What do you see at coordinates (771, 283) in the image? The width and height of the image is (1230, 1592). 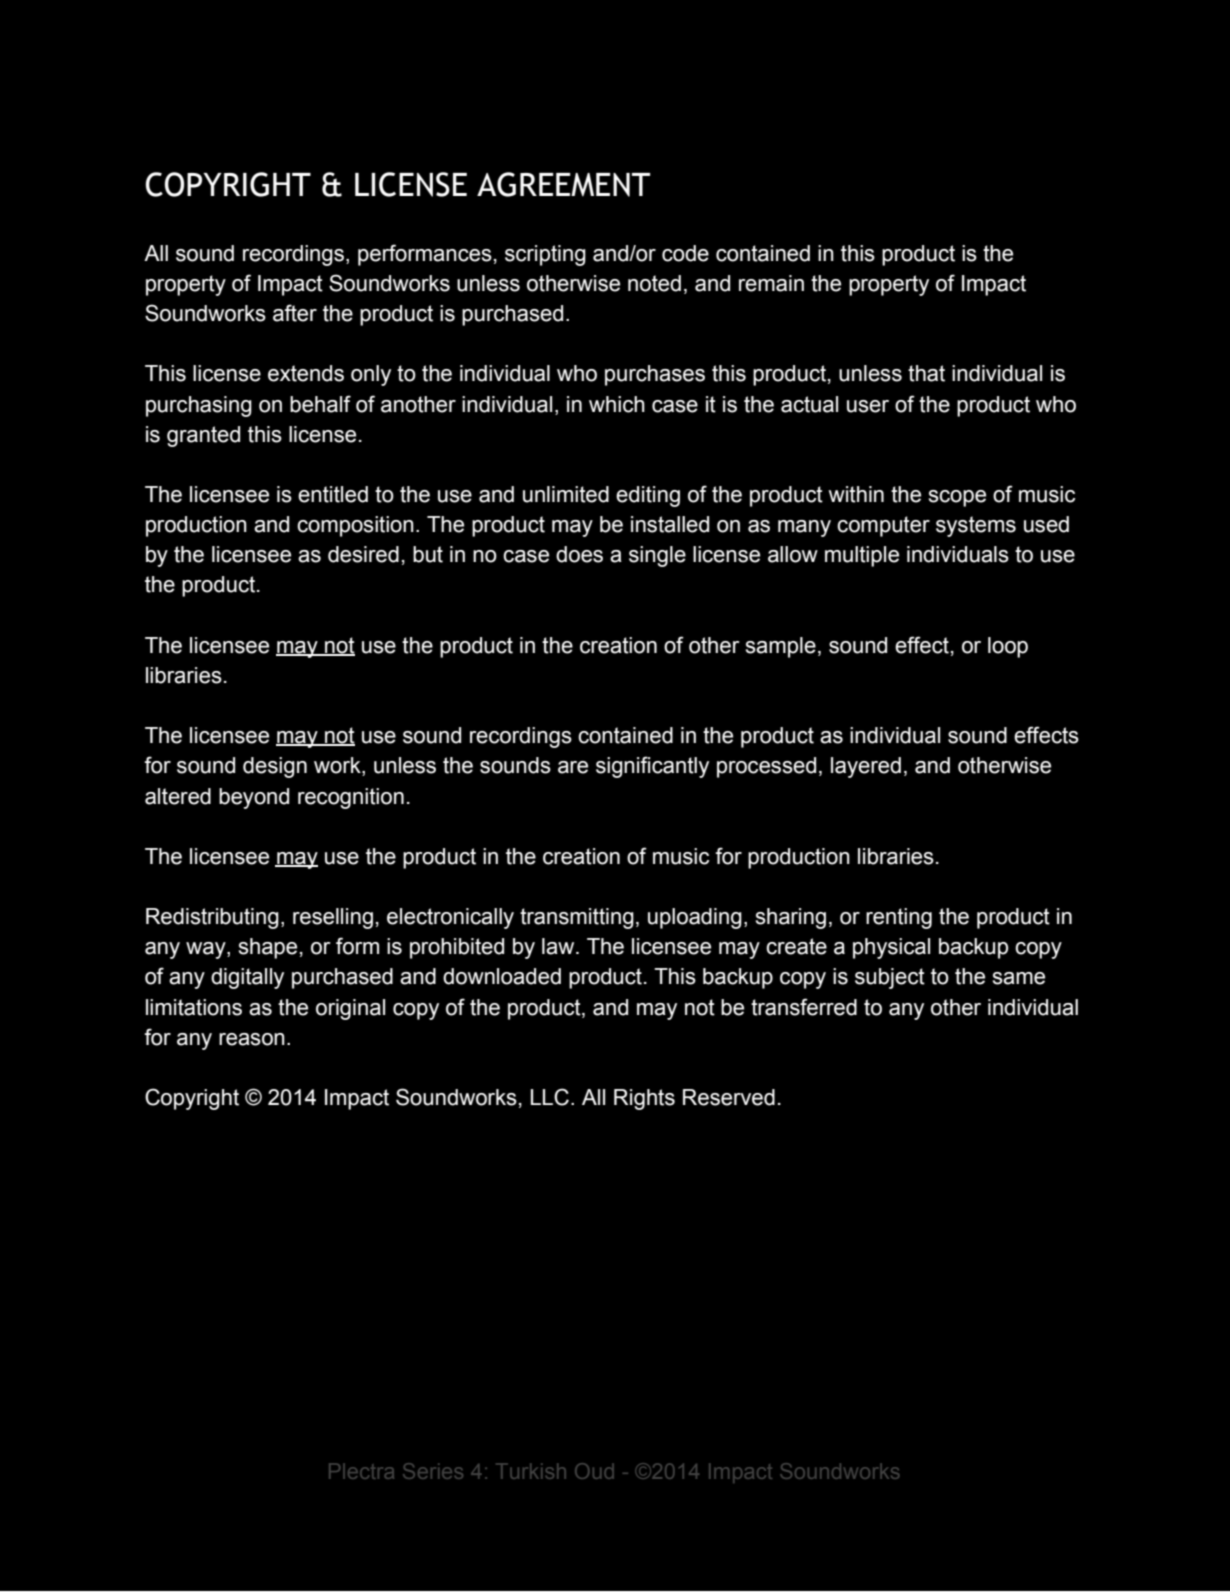 I see `remain` at bounding box center [771, 283].
